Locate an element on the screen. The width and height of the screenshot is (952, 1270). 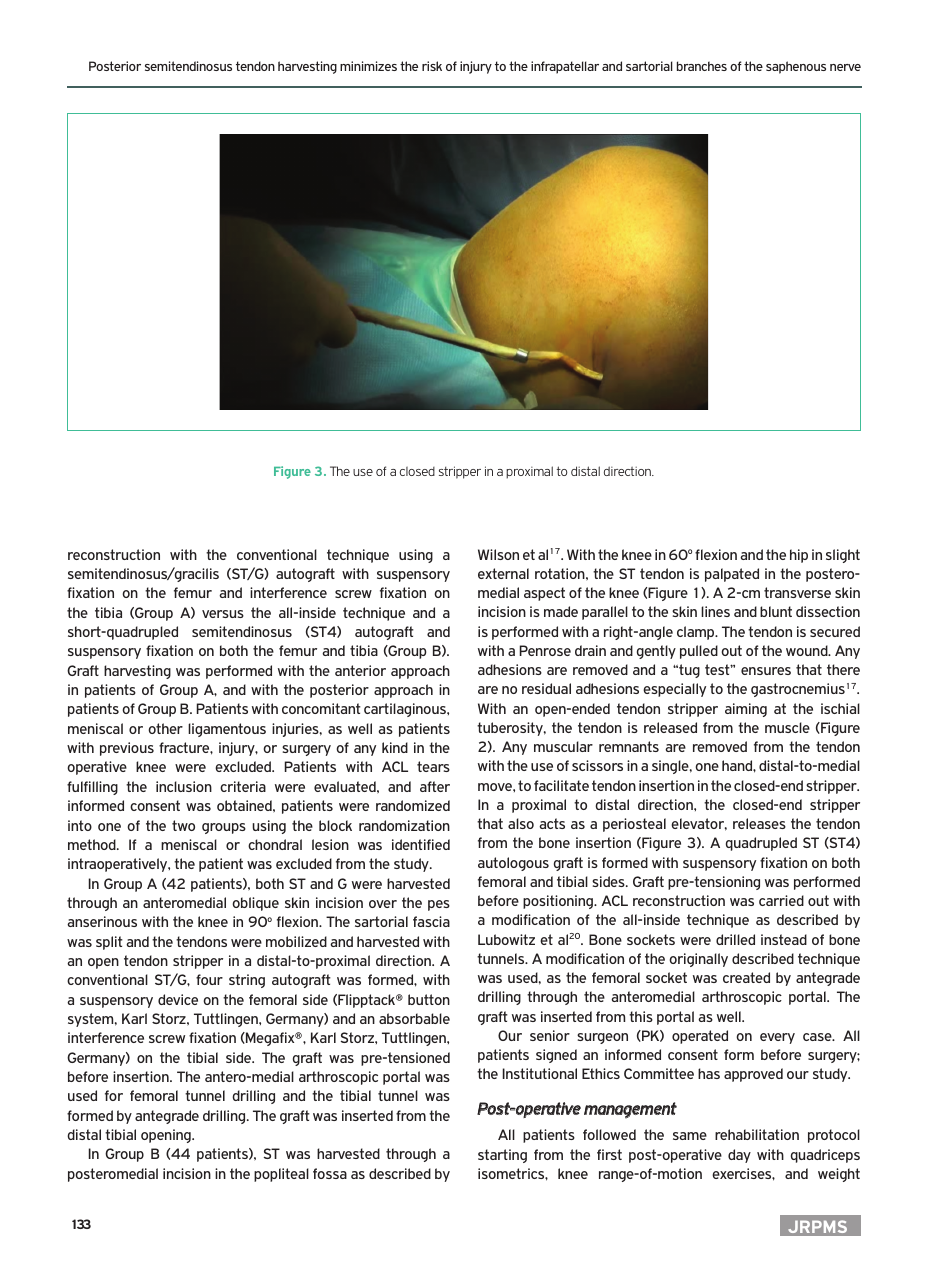
minimizes is located at coordinates (368, 66).
